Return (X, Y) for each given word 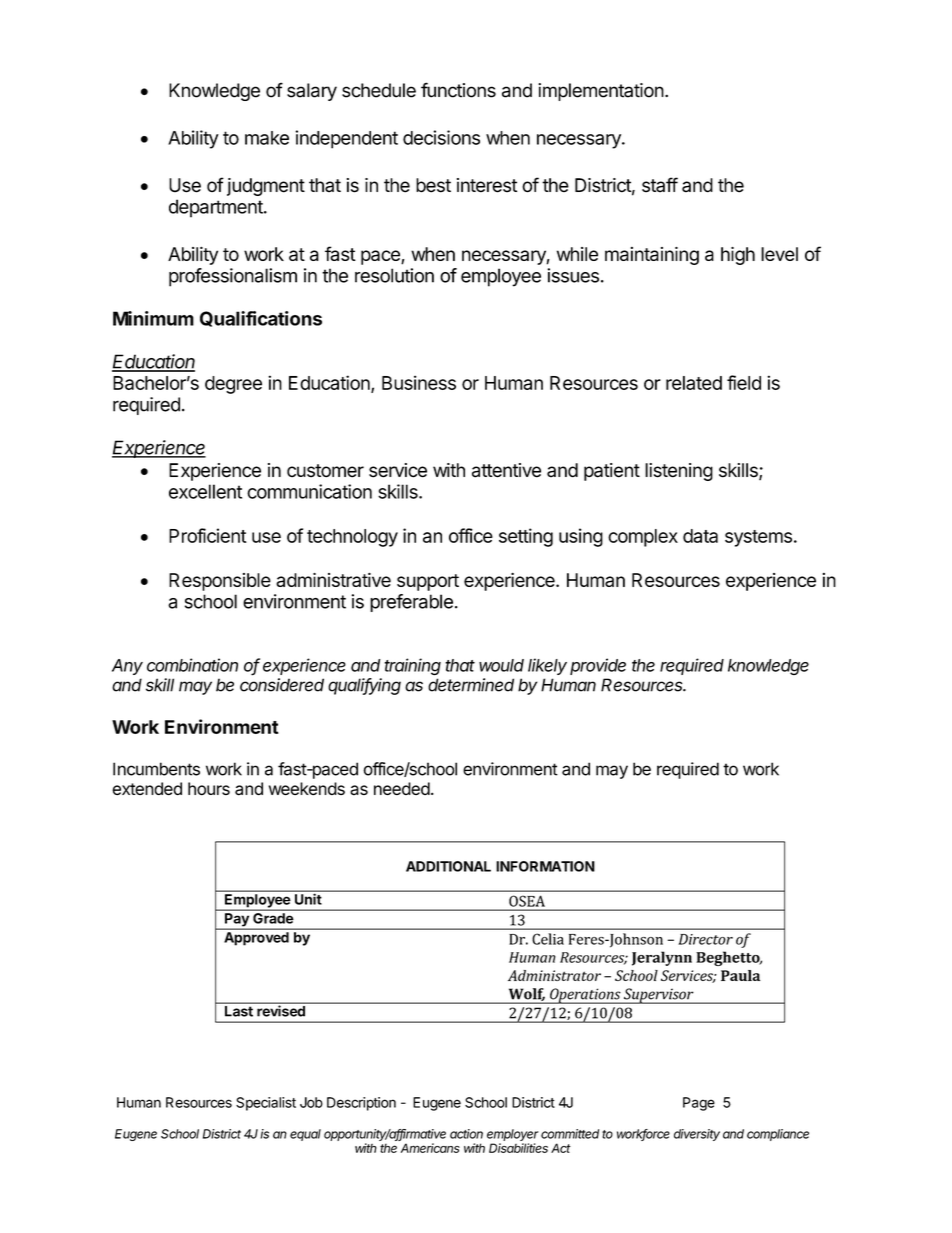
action (466, 1134)
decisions (441, 137)
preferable (411, 603)
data (700, 536)
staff (660, 185)
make (267, 138)
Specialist (266, 1104)
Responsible (220, 582)
